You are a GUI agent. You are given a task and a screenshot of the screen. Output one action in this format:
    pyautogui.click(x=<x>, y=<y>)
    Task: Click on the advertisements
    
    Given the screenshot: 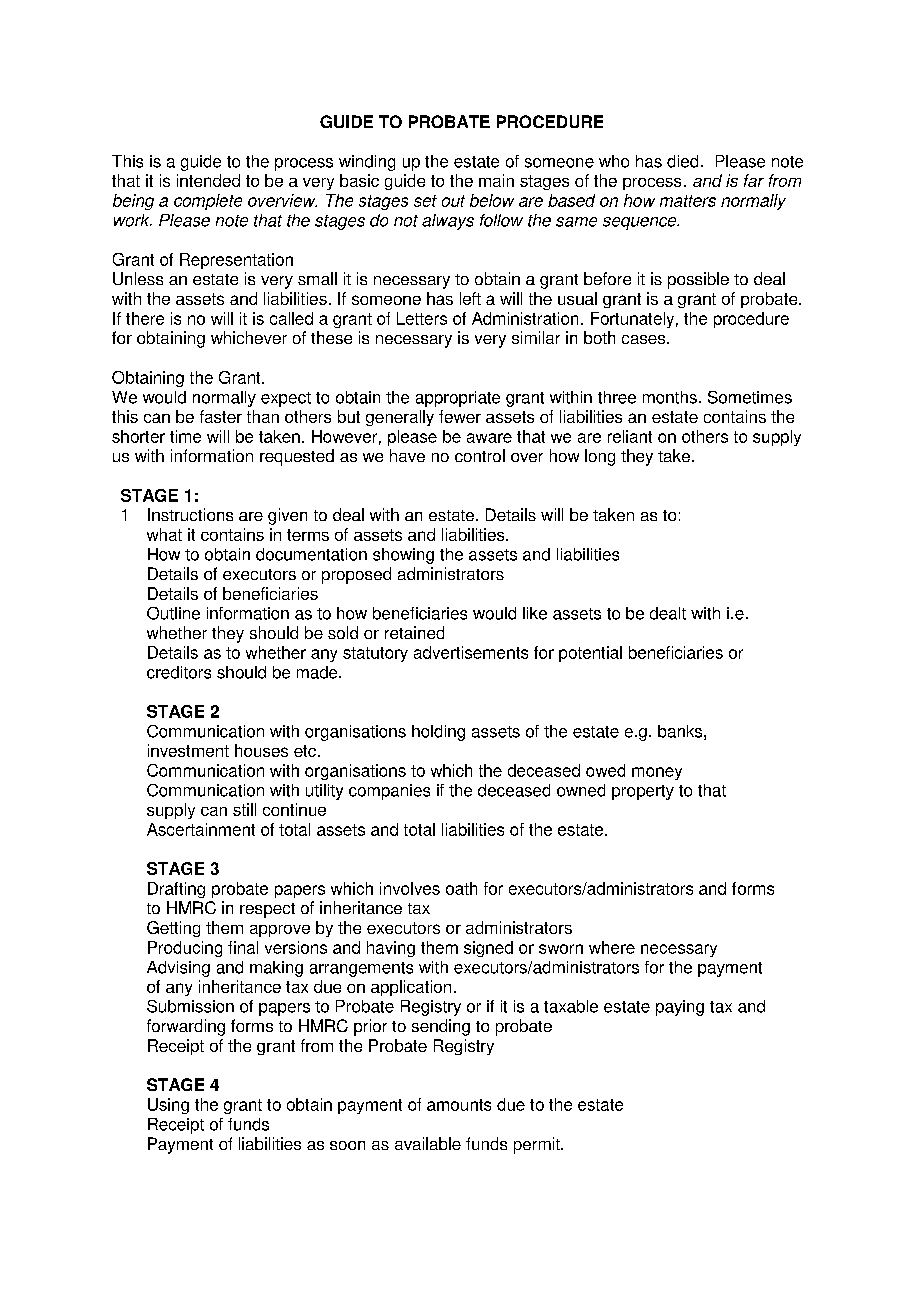 What is the action you would take?
    pyautogui.click(x=471, y=652)
